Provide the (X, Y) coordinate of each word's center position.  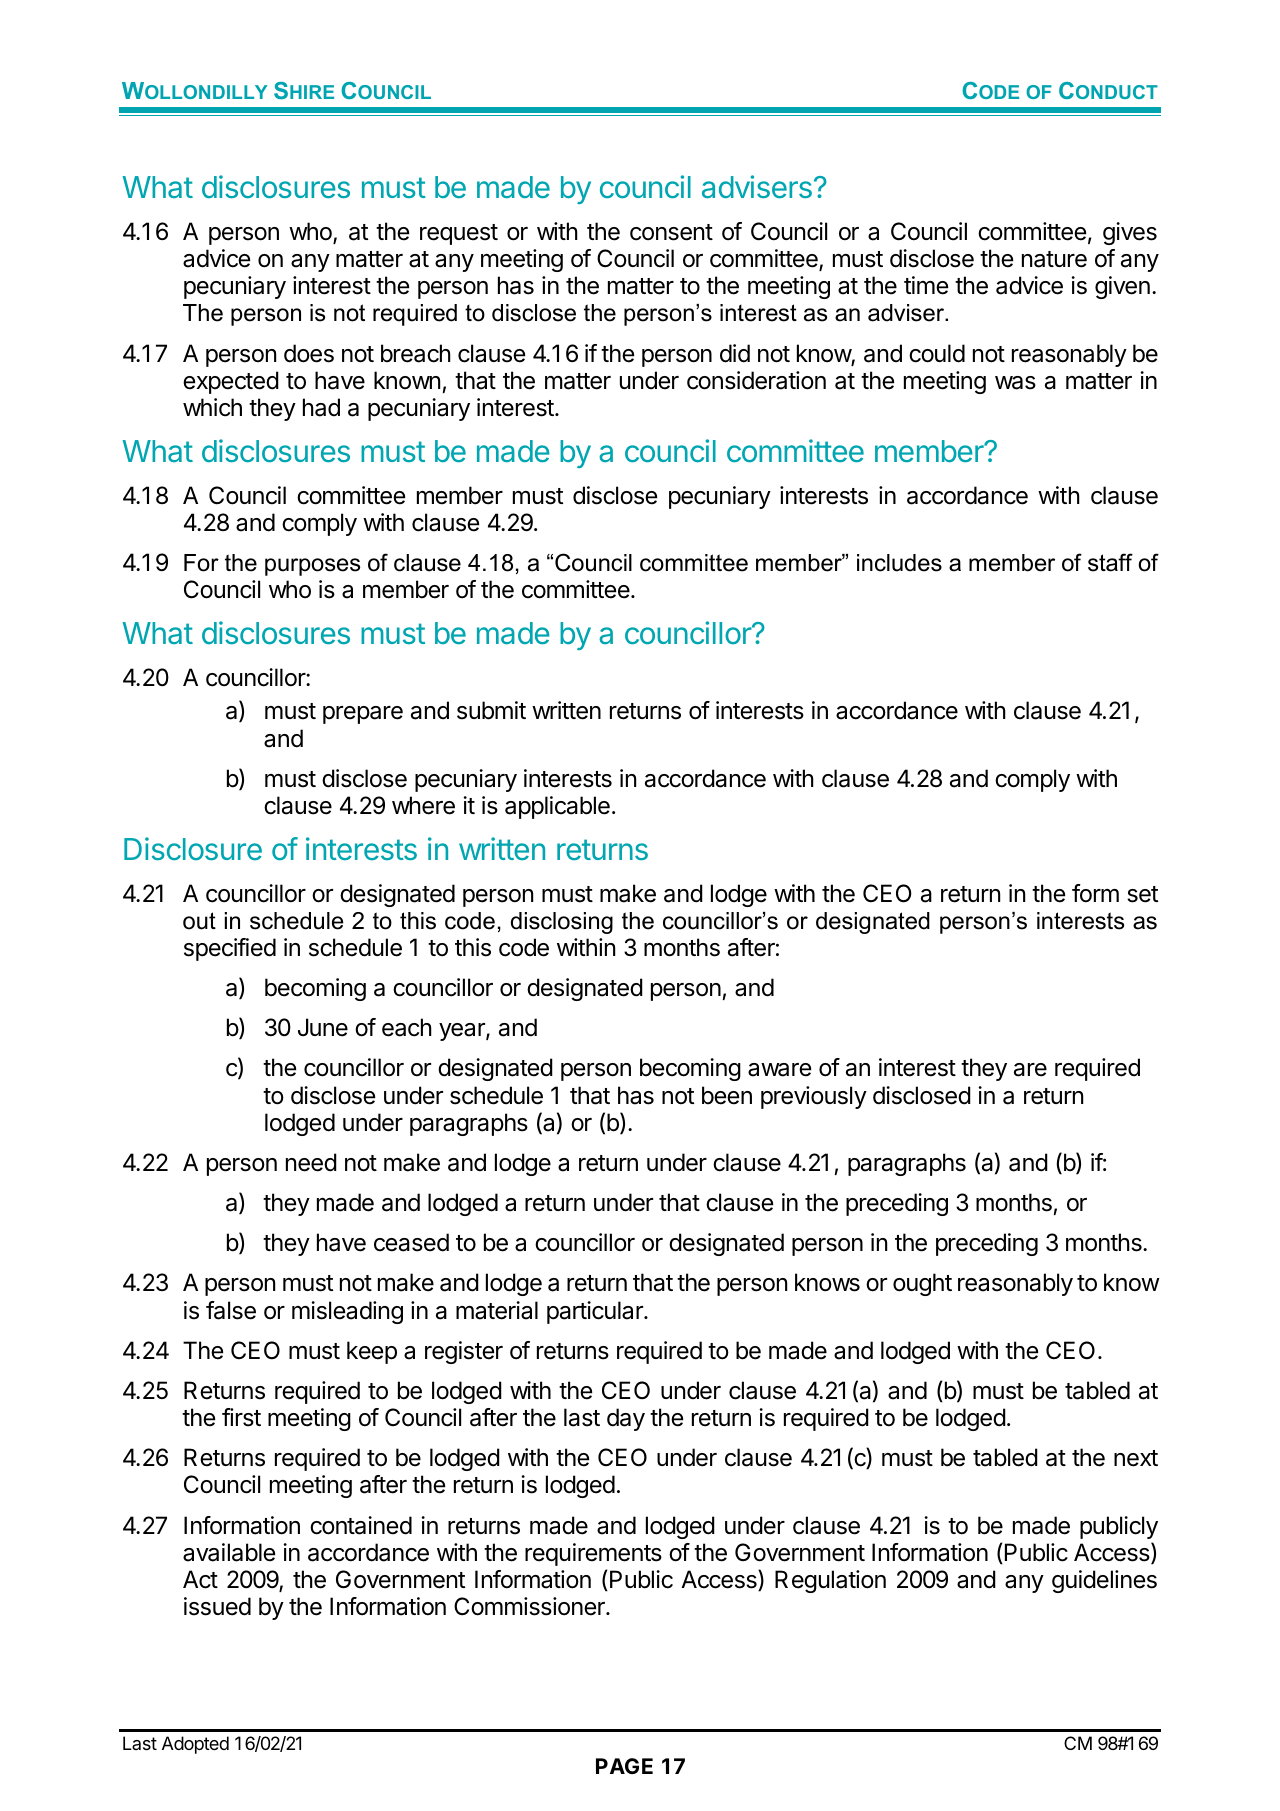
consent (671, 232)
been (727, 1095)
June (323, 1027)
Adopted (195, 1745)
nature (1054, 259)
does (309, 353)
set (1142, 894)
